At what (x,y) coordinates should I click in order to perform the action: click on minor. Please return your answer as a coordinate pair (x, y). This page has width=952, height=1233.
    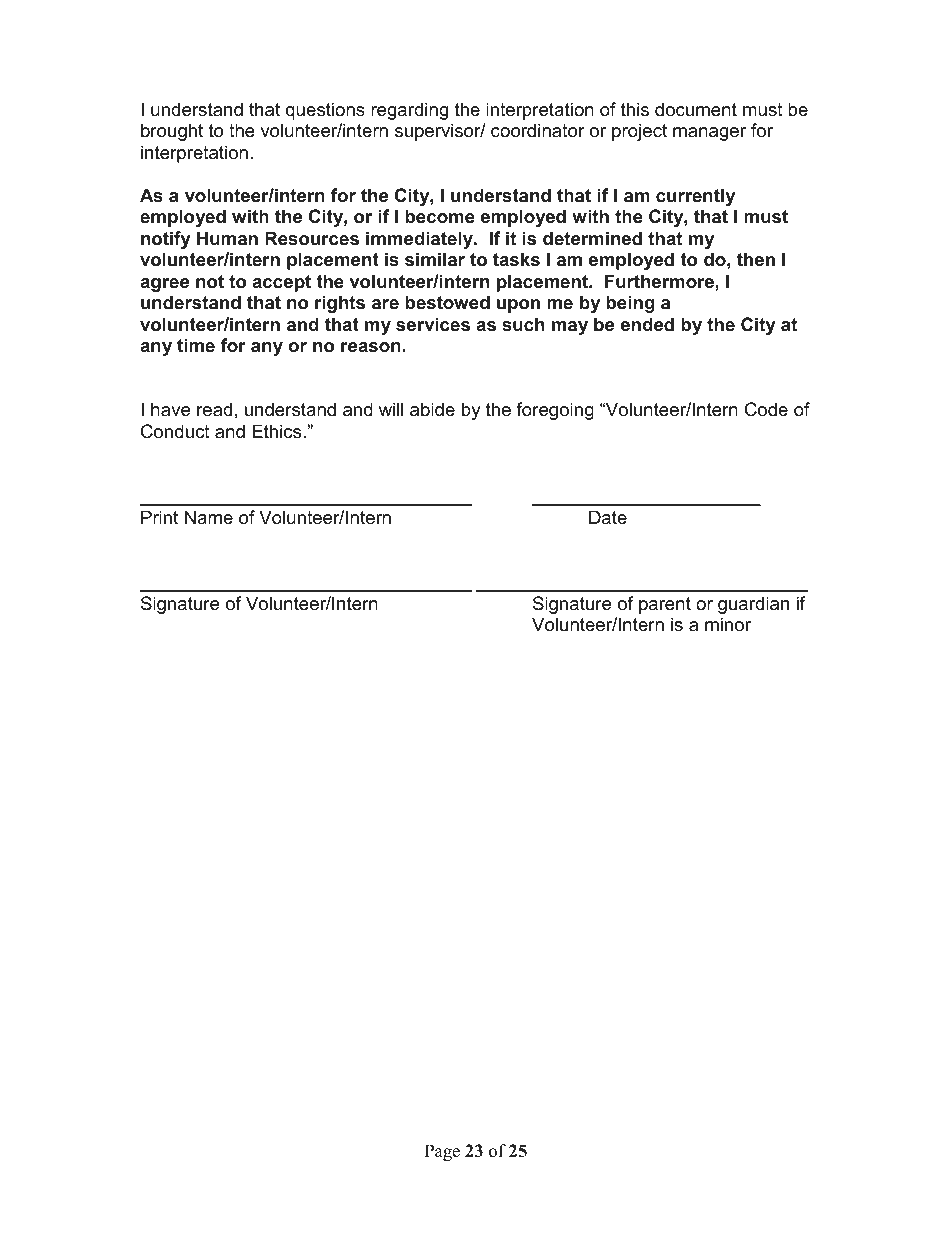
    Looking at the image, I should click on (728, 624).
